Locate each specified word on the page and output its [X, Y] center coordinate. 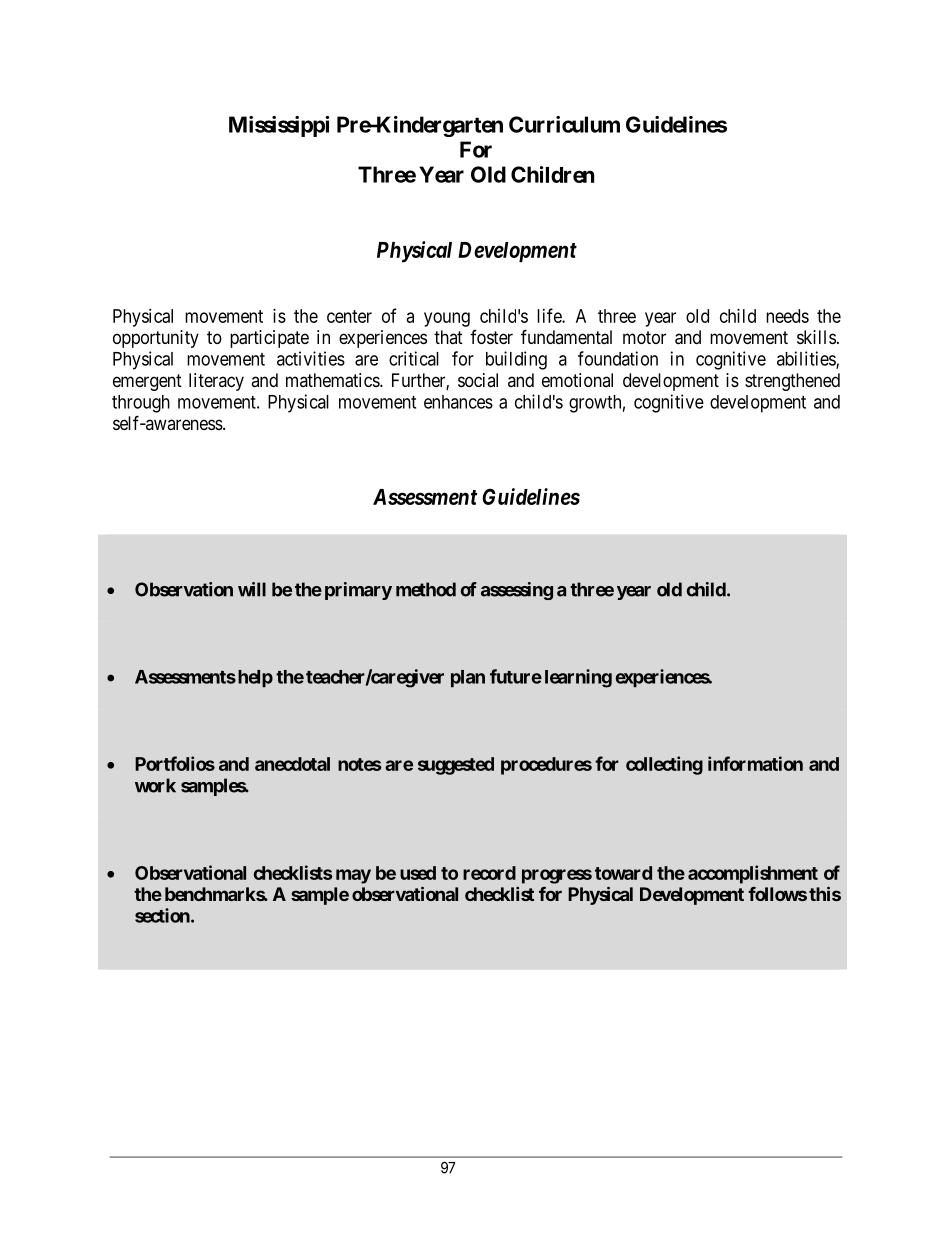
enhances [458, 402]
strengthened [792, 382]
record [489, 873]
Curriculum [564, 124]
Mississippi [279, 126]
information [755, 763]
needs [787, 316]
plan [468, 678]
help [254, 678]
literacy [216, 382]
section [163, 915]
